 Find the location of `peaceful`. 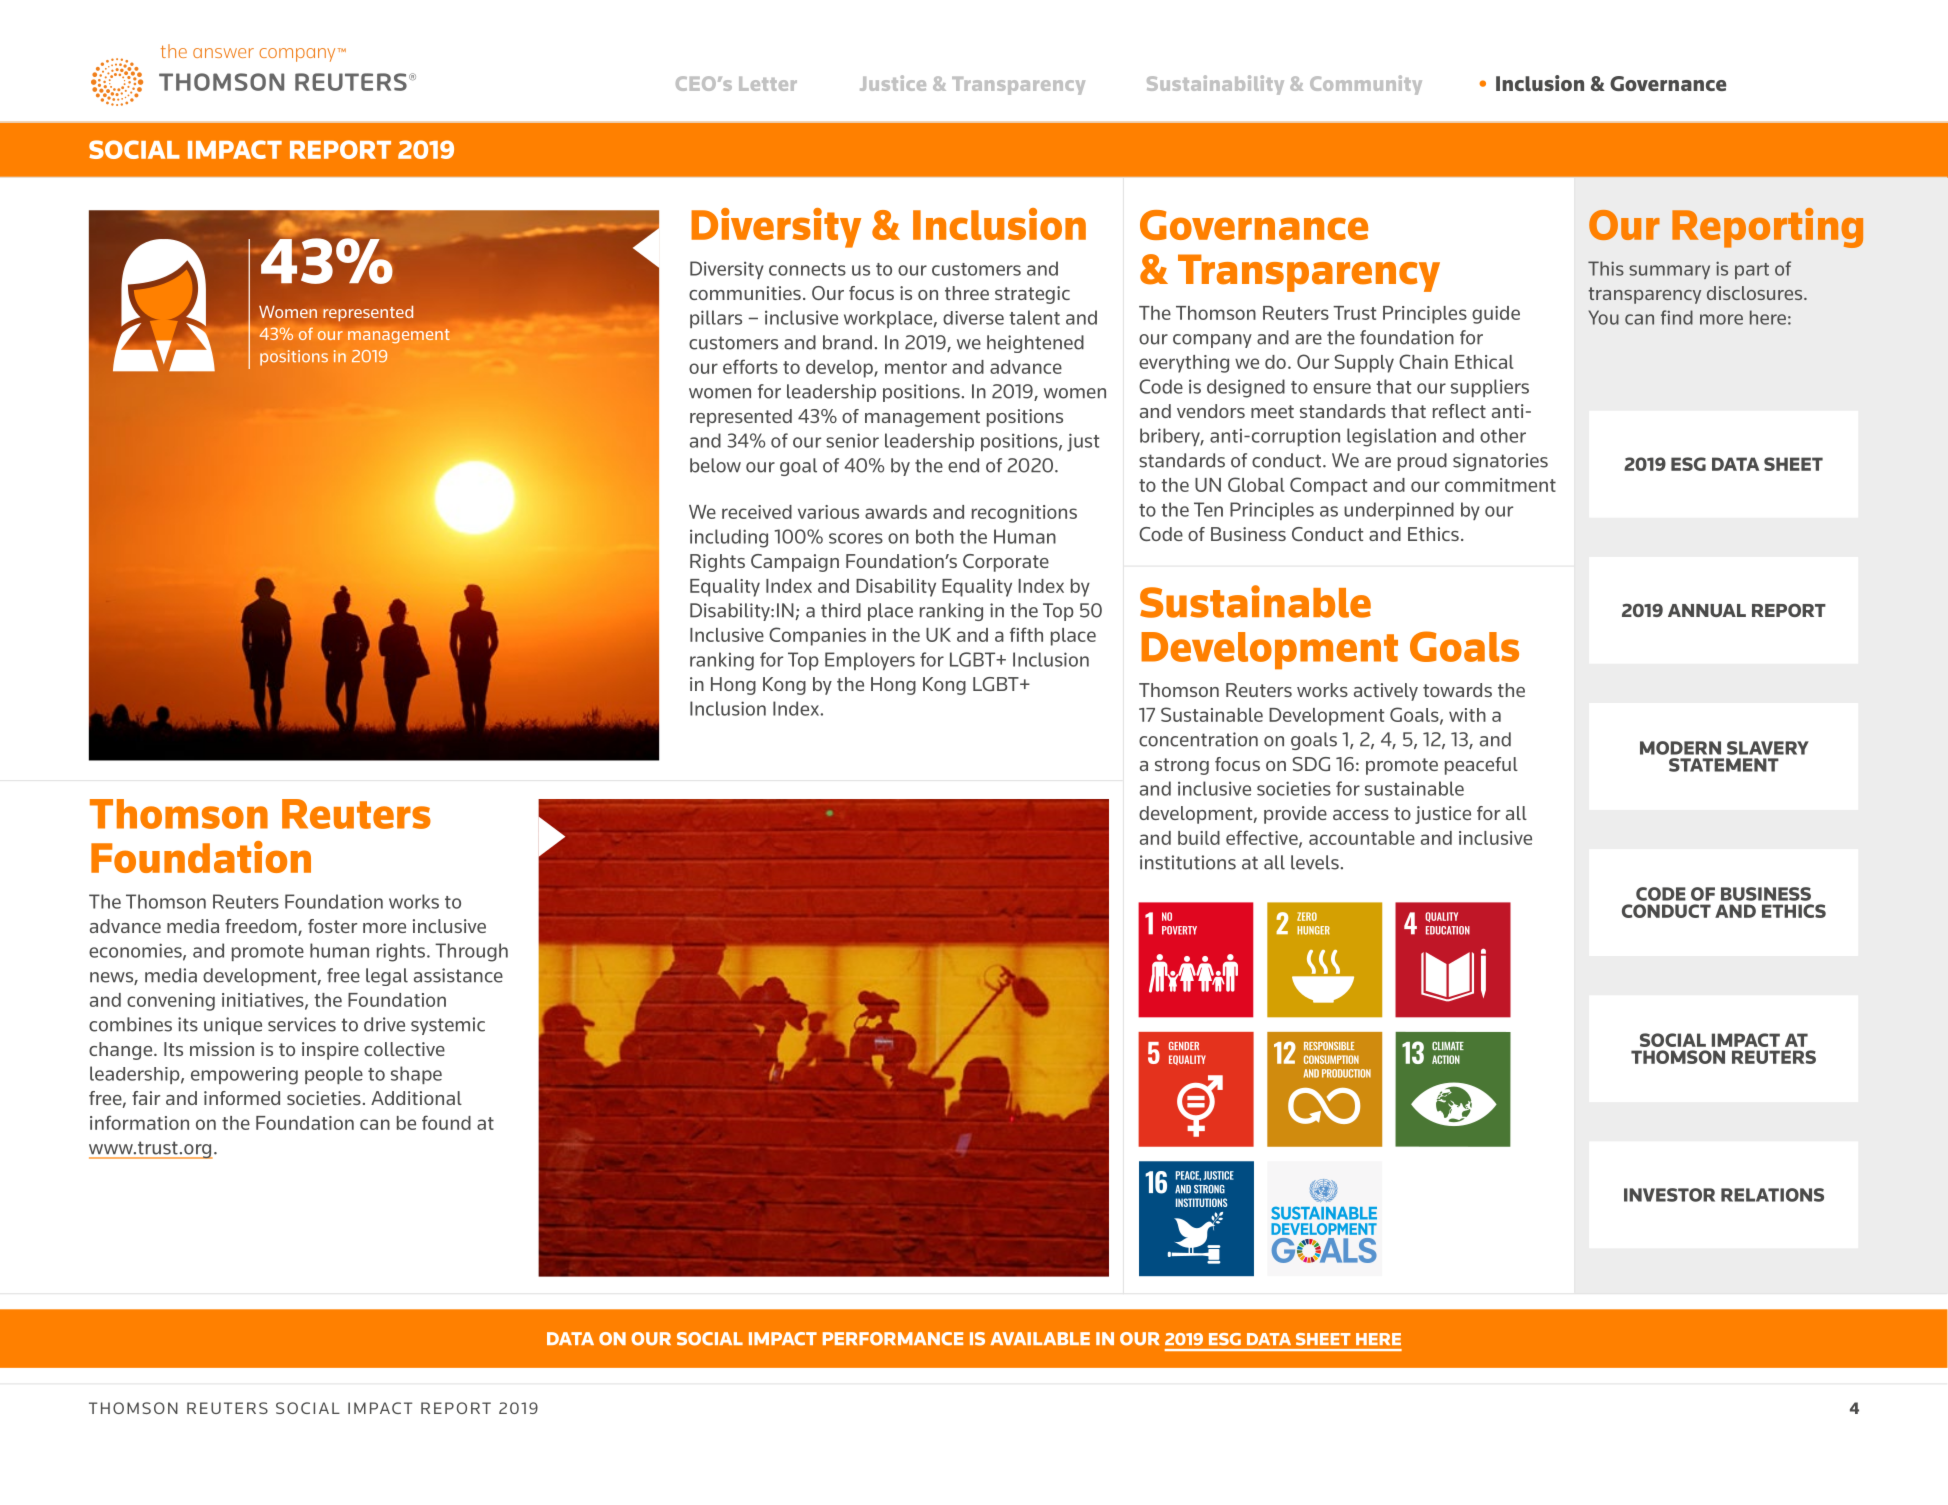

peaceful is located at coordinates (1481, 766).
